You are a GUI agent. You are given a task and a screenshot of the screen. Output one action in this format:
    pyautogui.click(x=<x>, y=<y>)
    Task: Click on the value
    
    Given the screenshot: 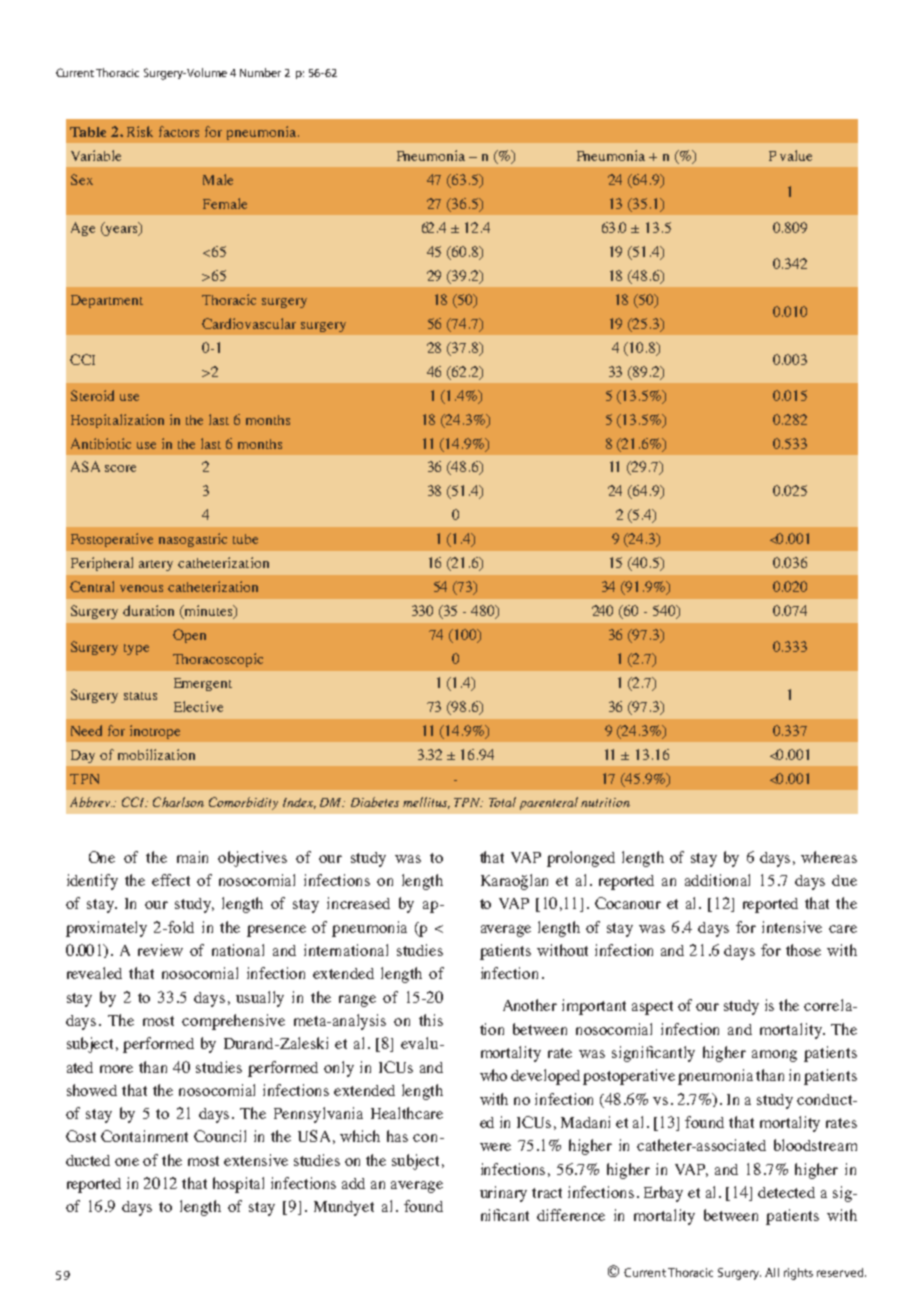 What is the action you would take?
    pyautogui.click(x=796, y=155)
